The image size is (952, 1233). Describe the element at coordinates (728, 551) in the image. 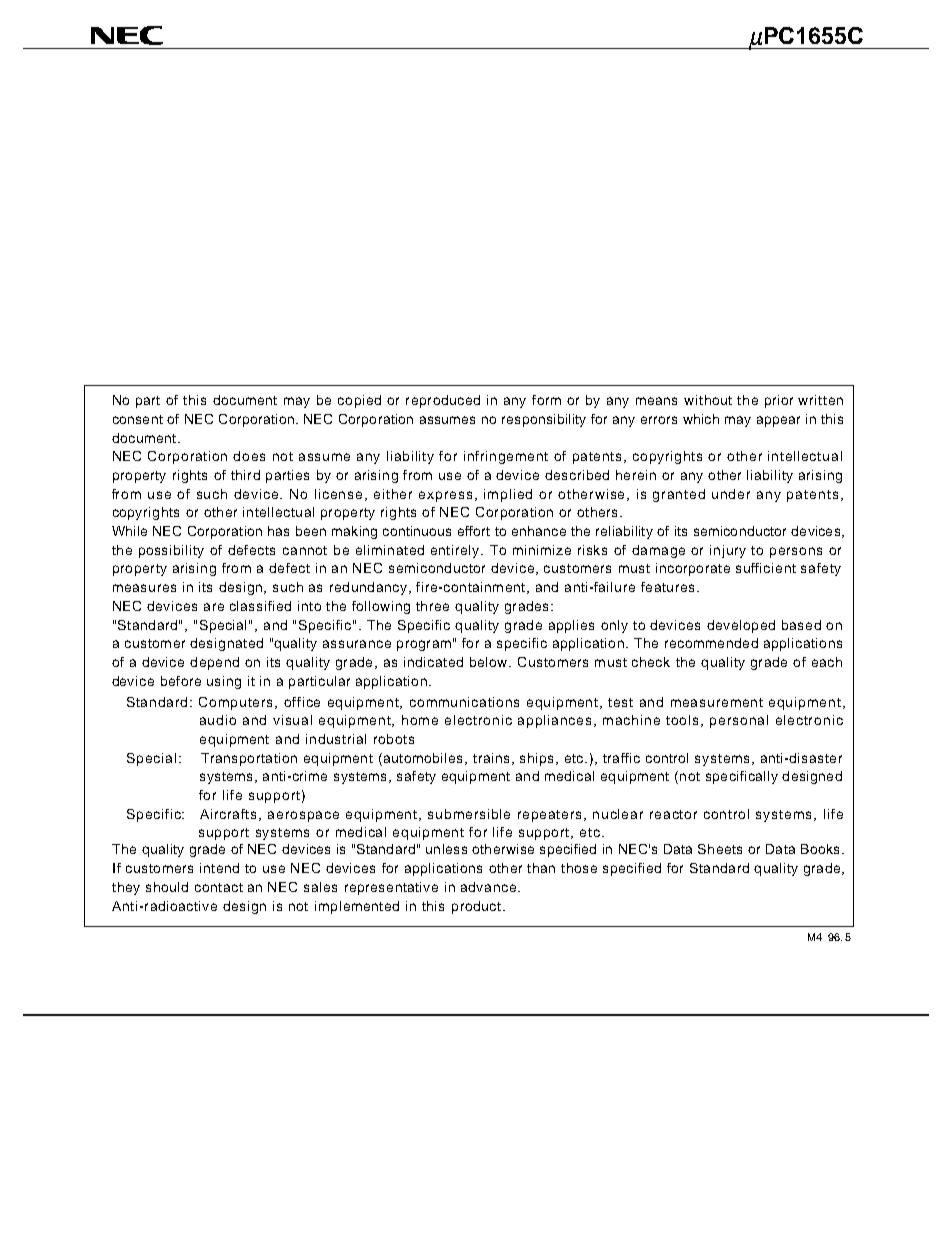

I see `injury` at that location.
